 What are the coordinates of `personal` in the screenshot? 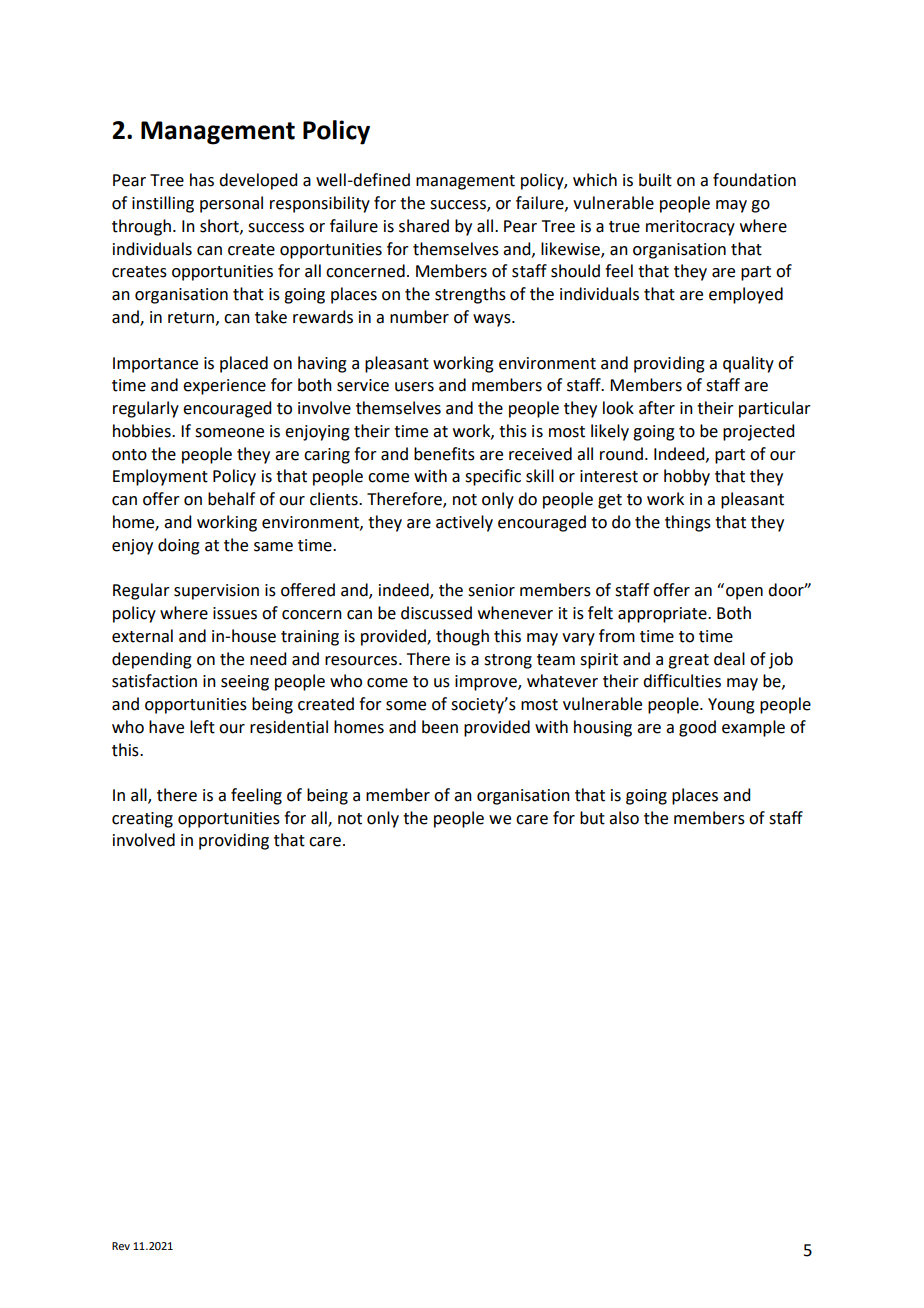 It's located at (231, 204).
